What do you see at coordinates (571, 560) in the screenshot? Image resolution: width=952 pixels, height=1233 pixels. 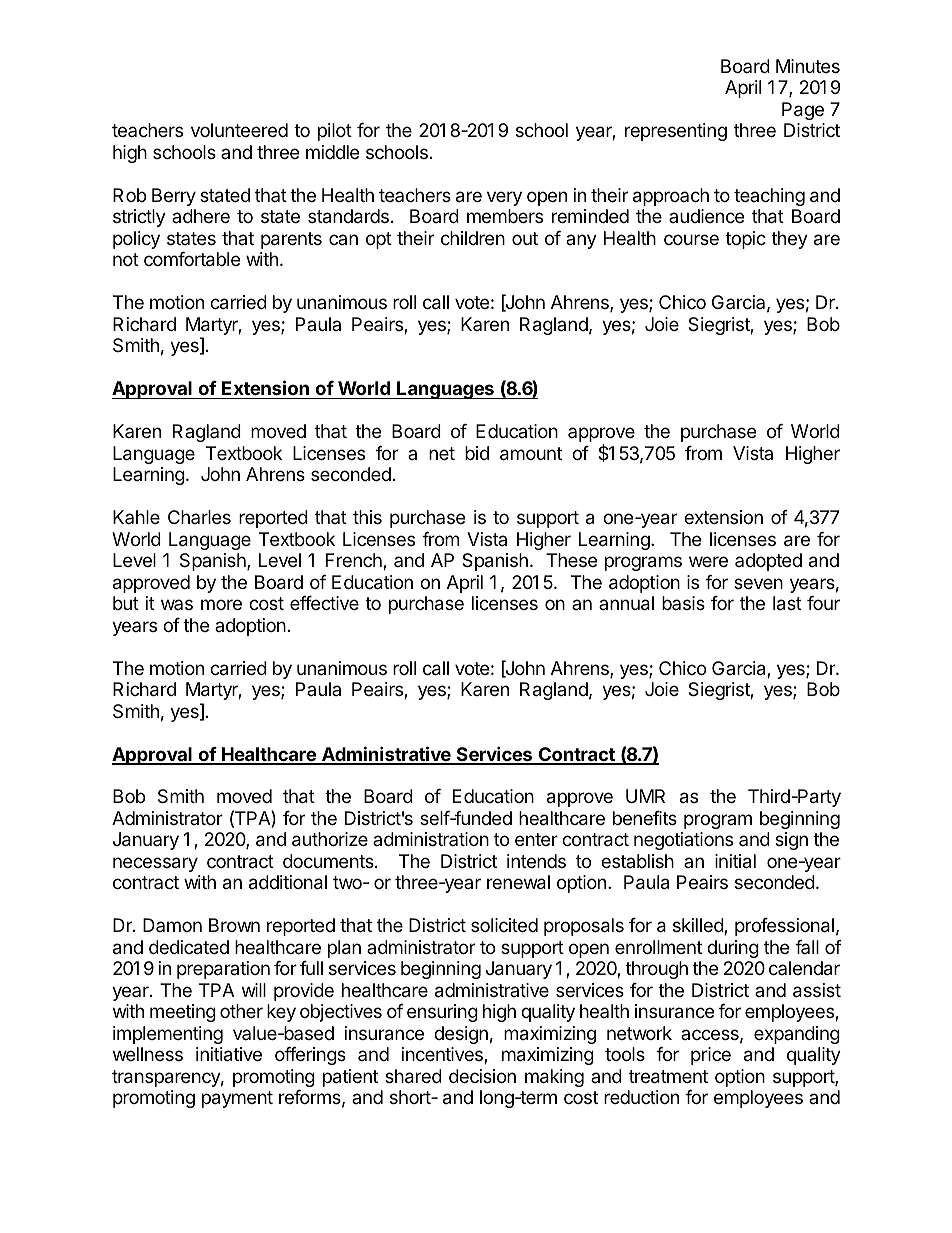 I see `These` at bounding box center [571, 560].
